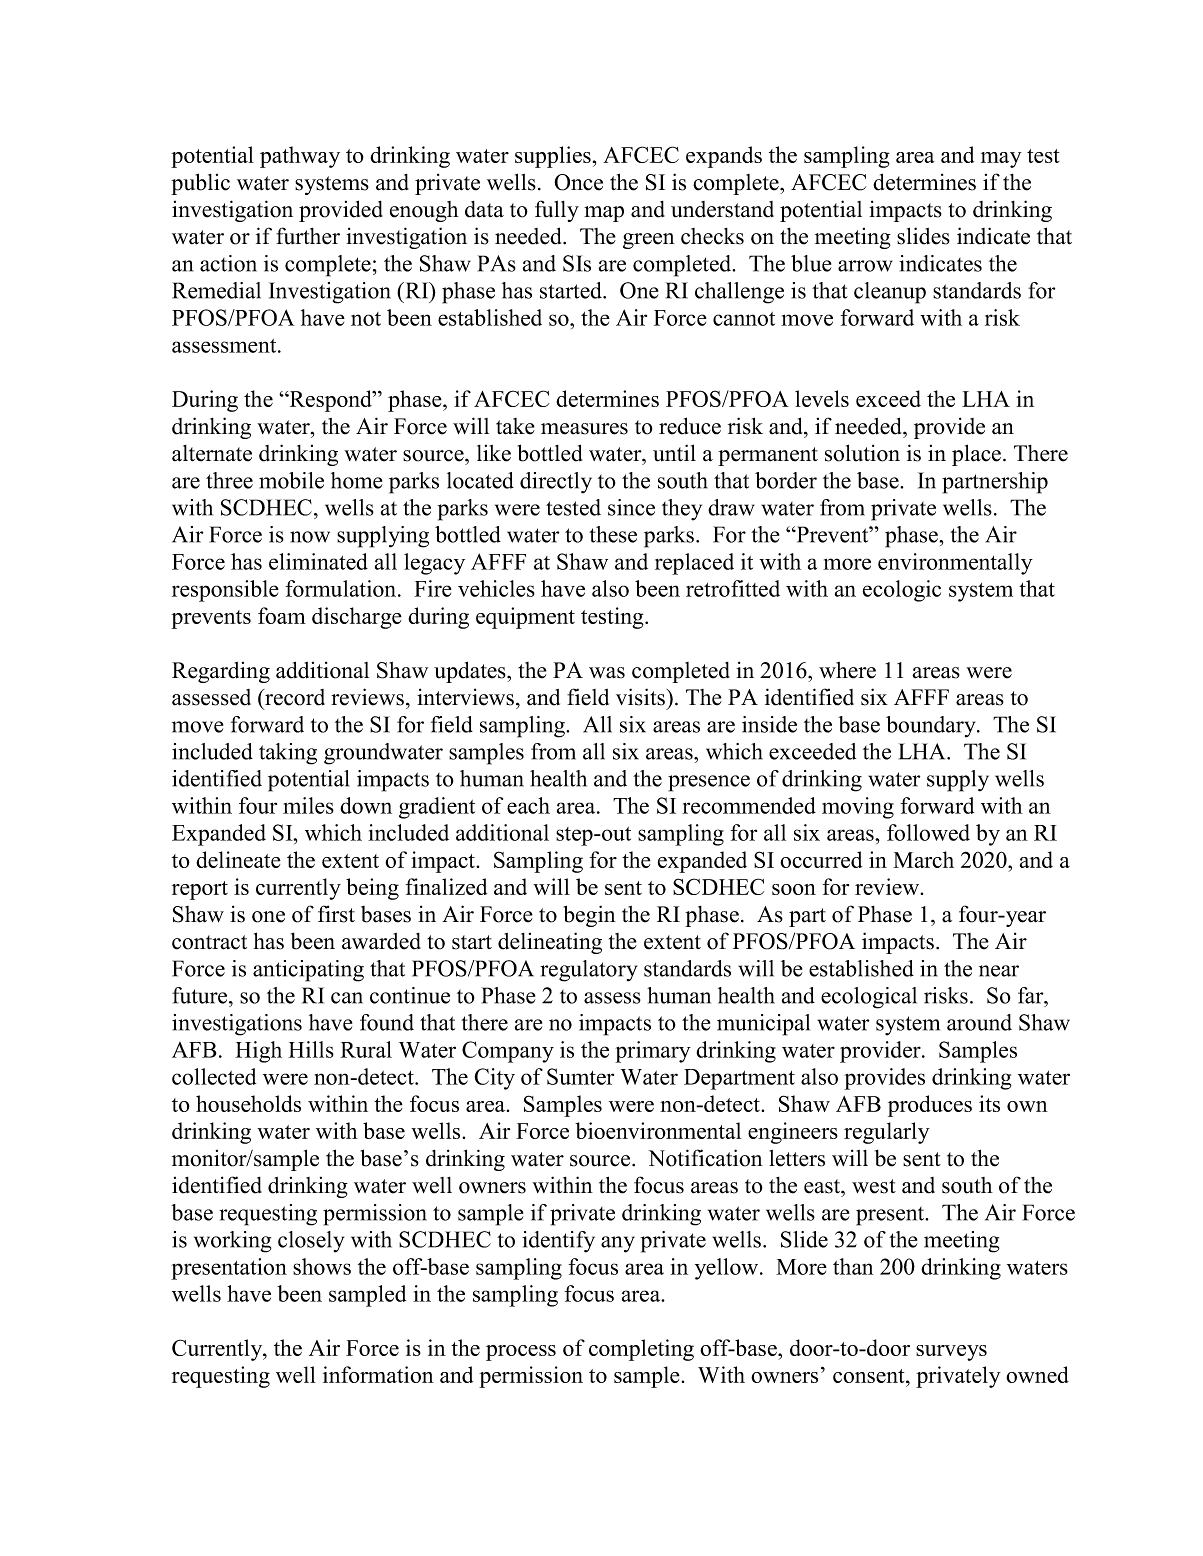 The height and width of the screenshot is (1556, 1203). I want to click on these, so click(613, 534).
